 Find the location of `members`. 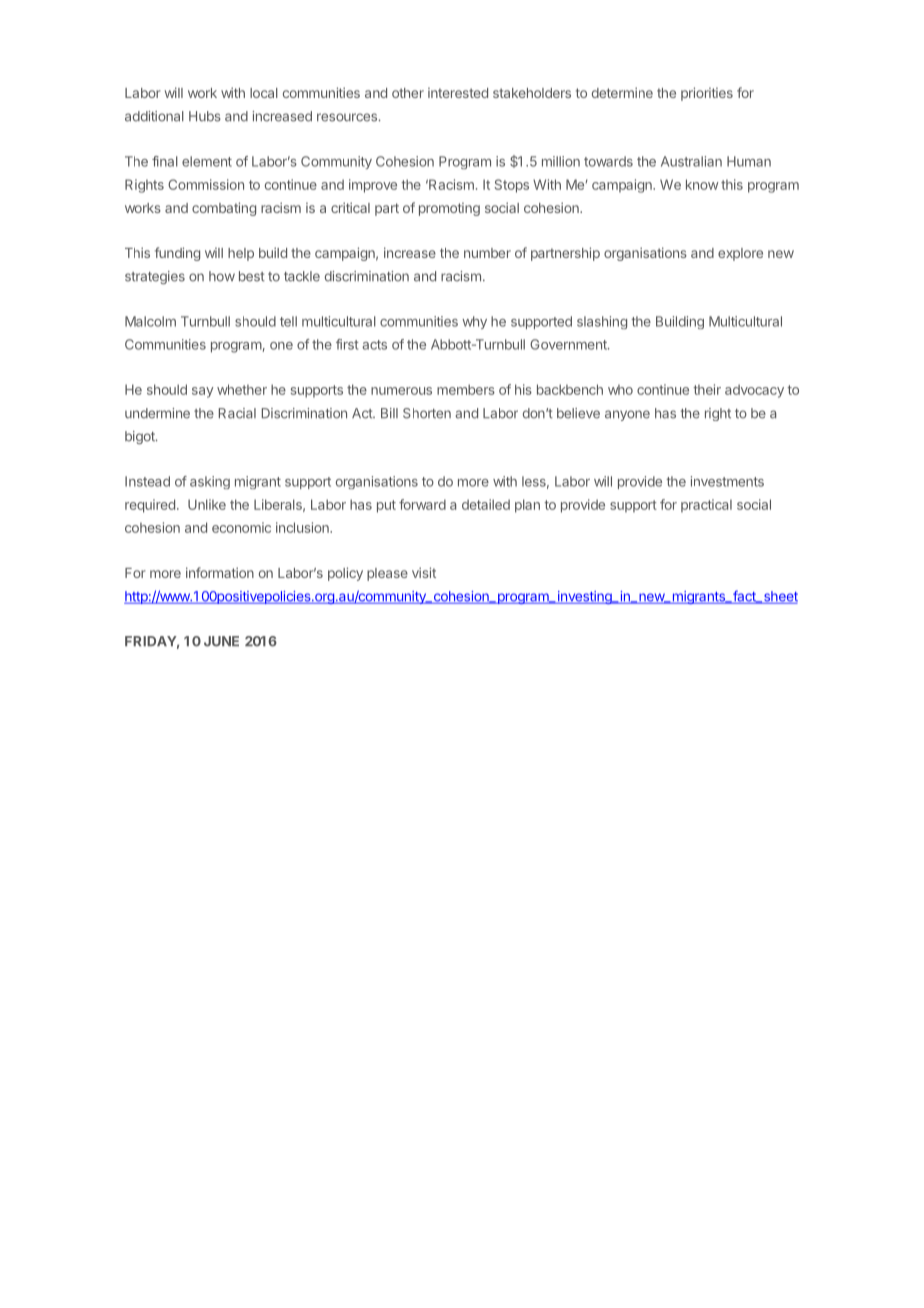

members is located at coordinates (466, 389).
